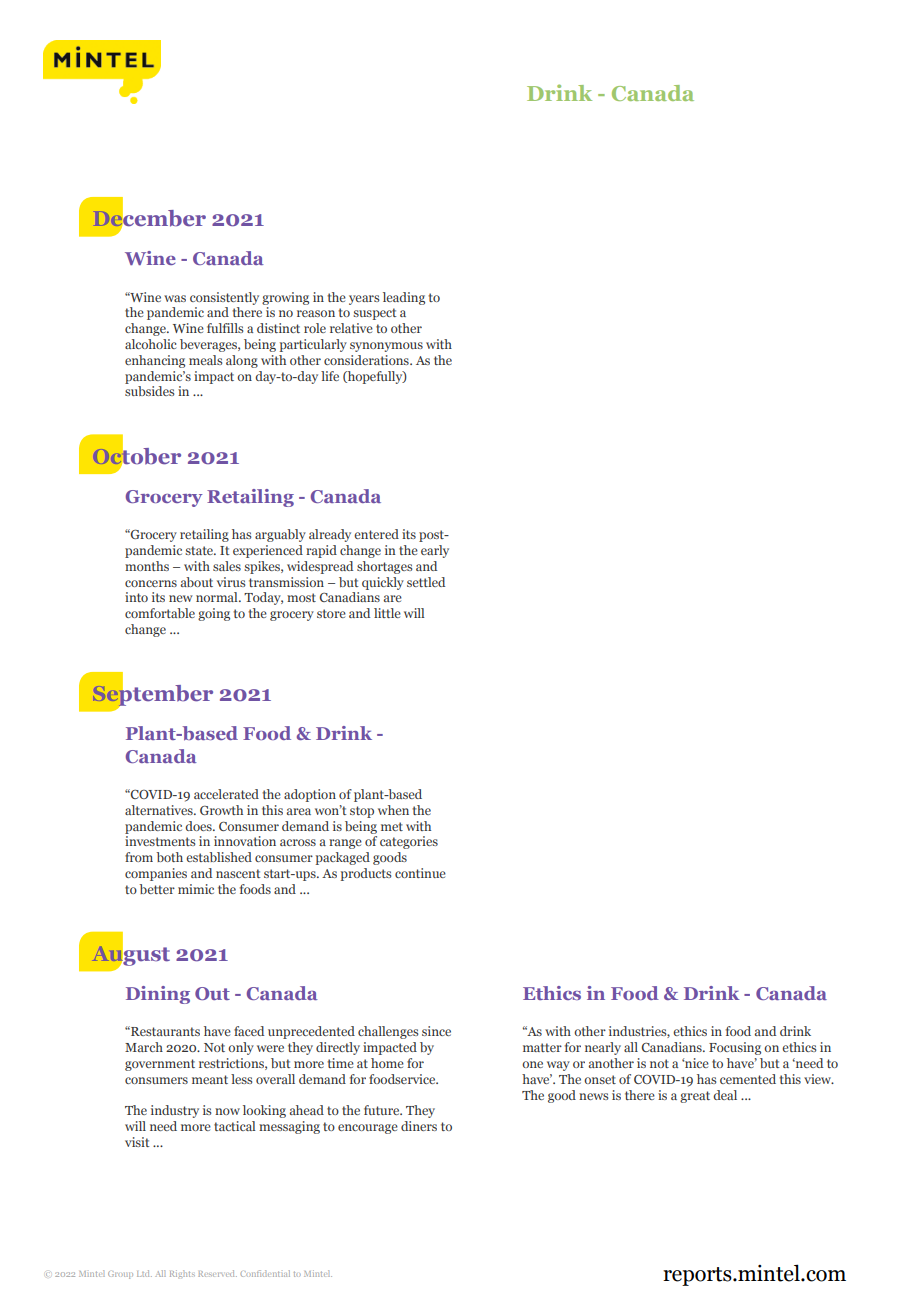  What do you see at coordinates (735, 1048) in the image?
I see `Focusing` at bounding box center [735, 1048].
